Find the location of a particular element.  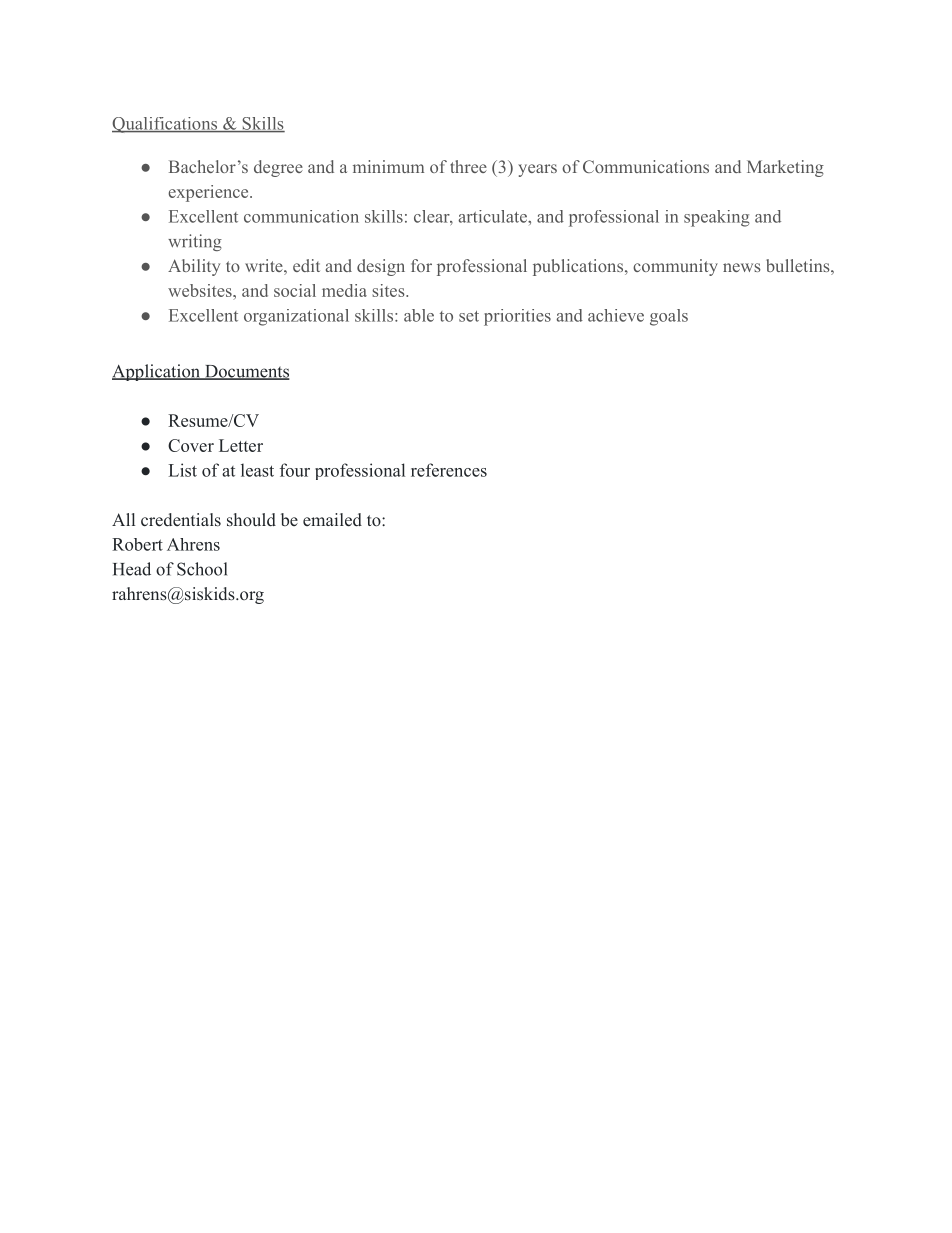

writing is located at coordinates (195, 242).
